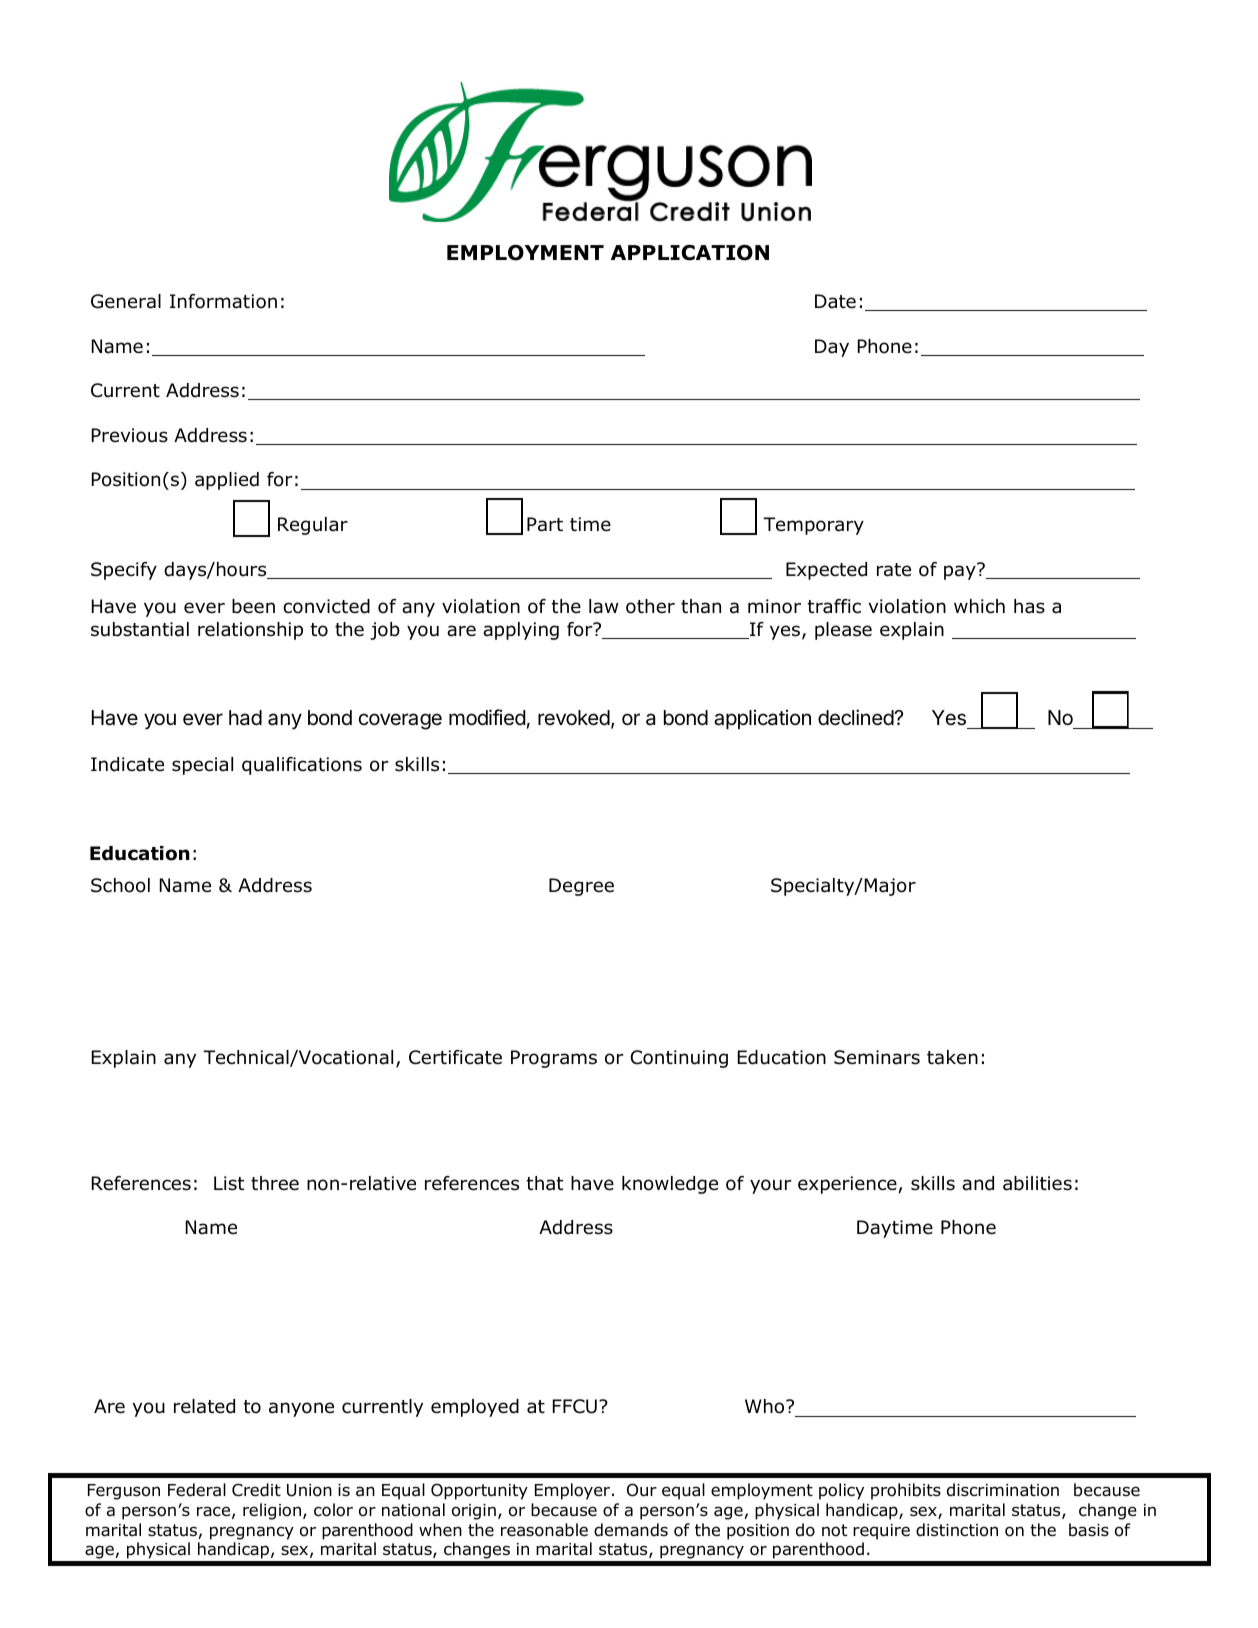  I want to click on Date, so click(835, 301).
